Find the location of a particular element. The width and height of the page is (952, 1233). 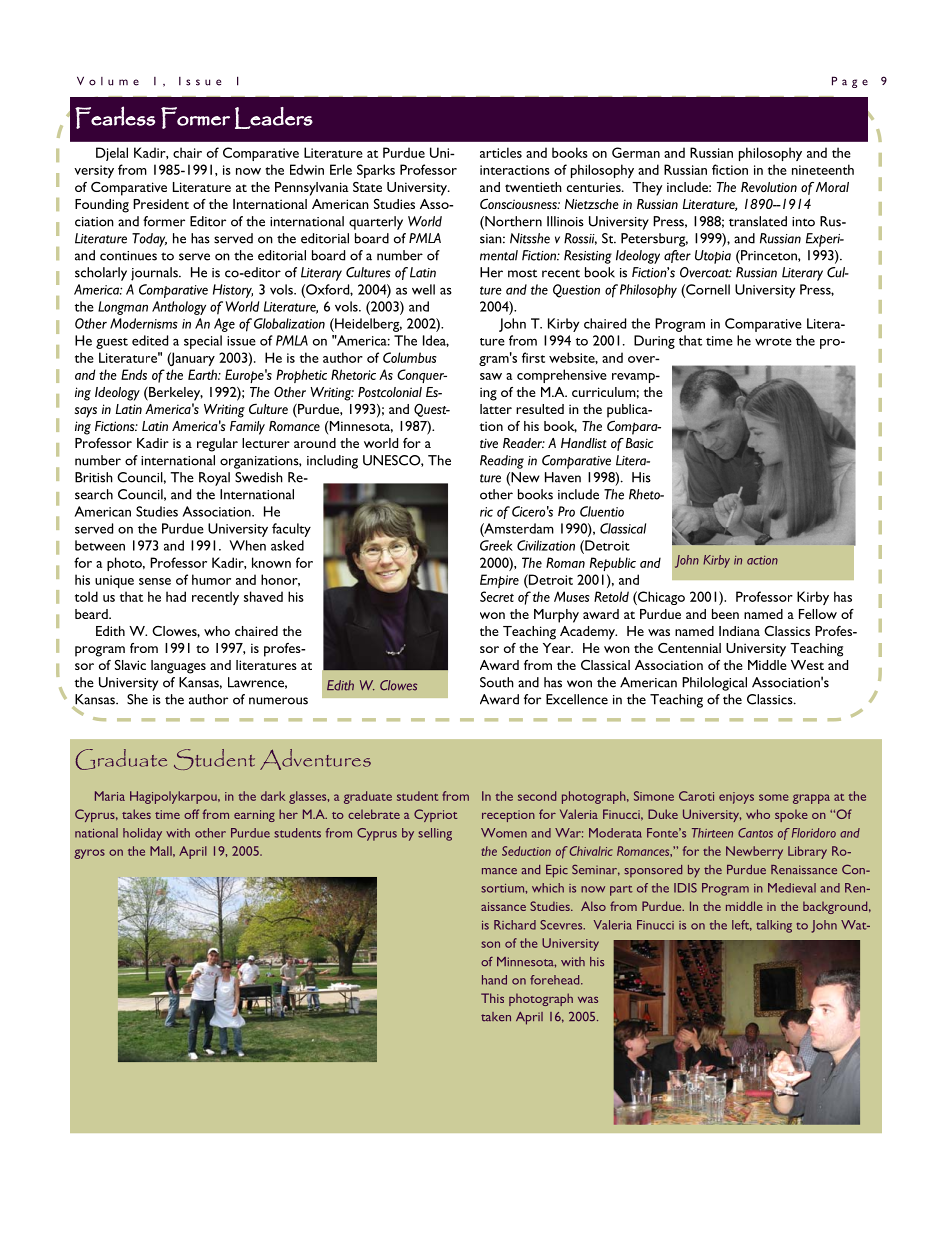

been is located at coordinates (725, 614).
